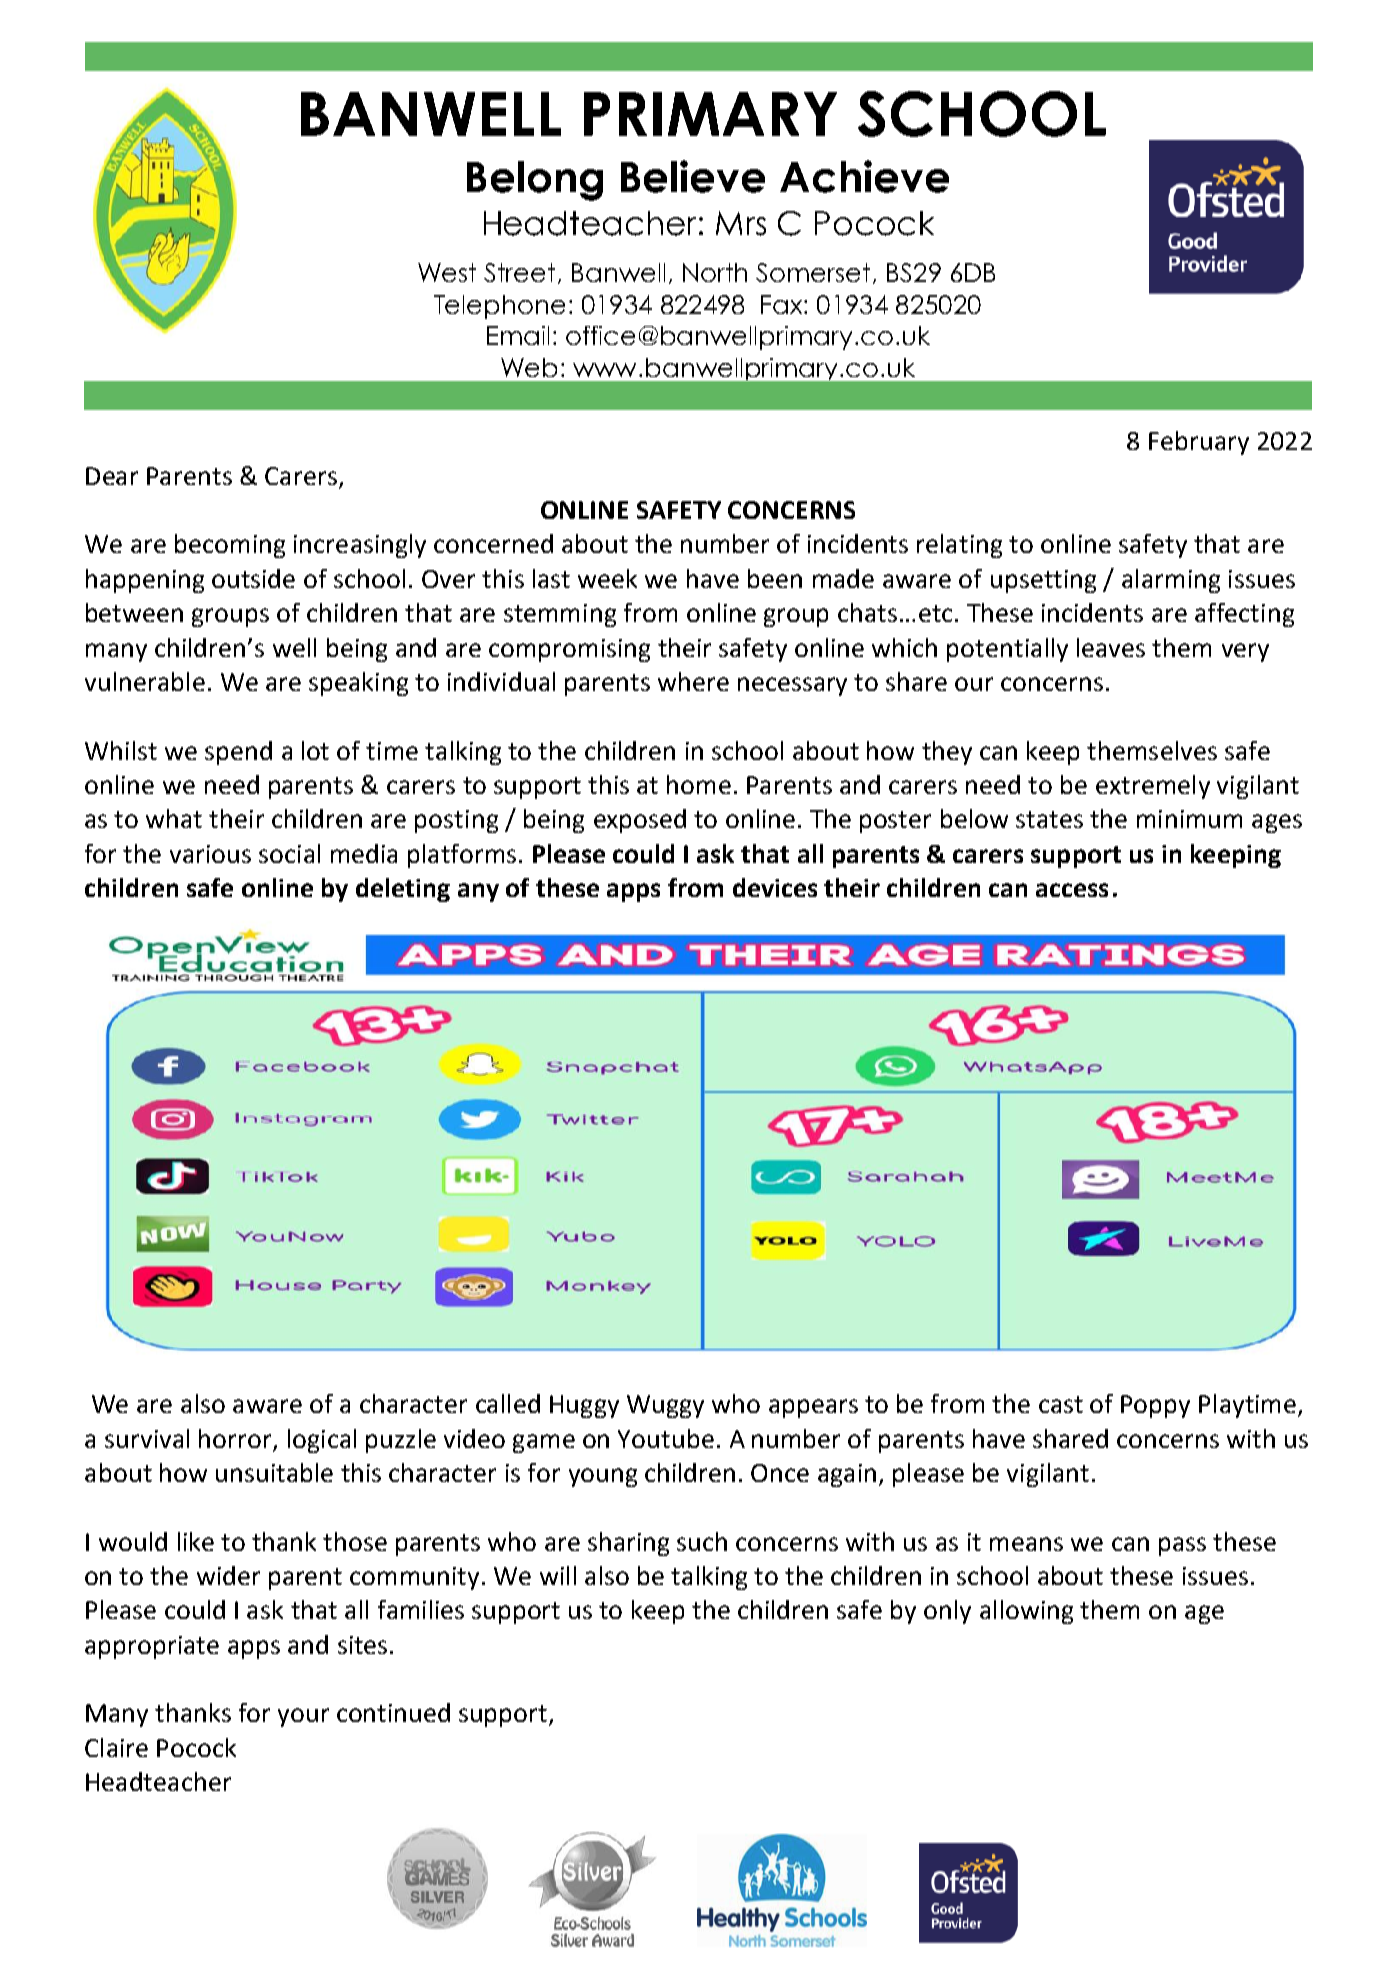 The image size is (1397, 1976). Describe the element at coordinates (1155, 1406) in the document. I see `Poppy` at that location.
